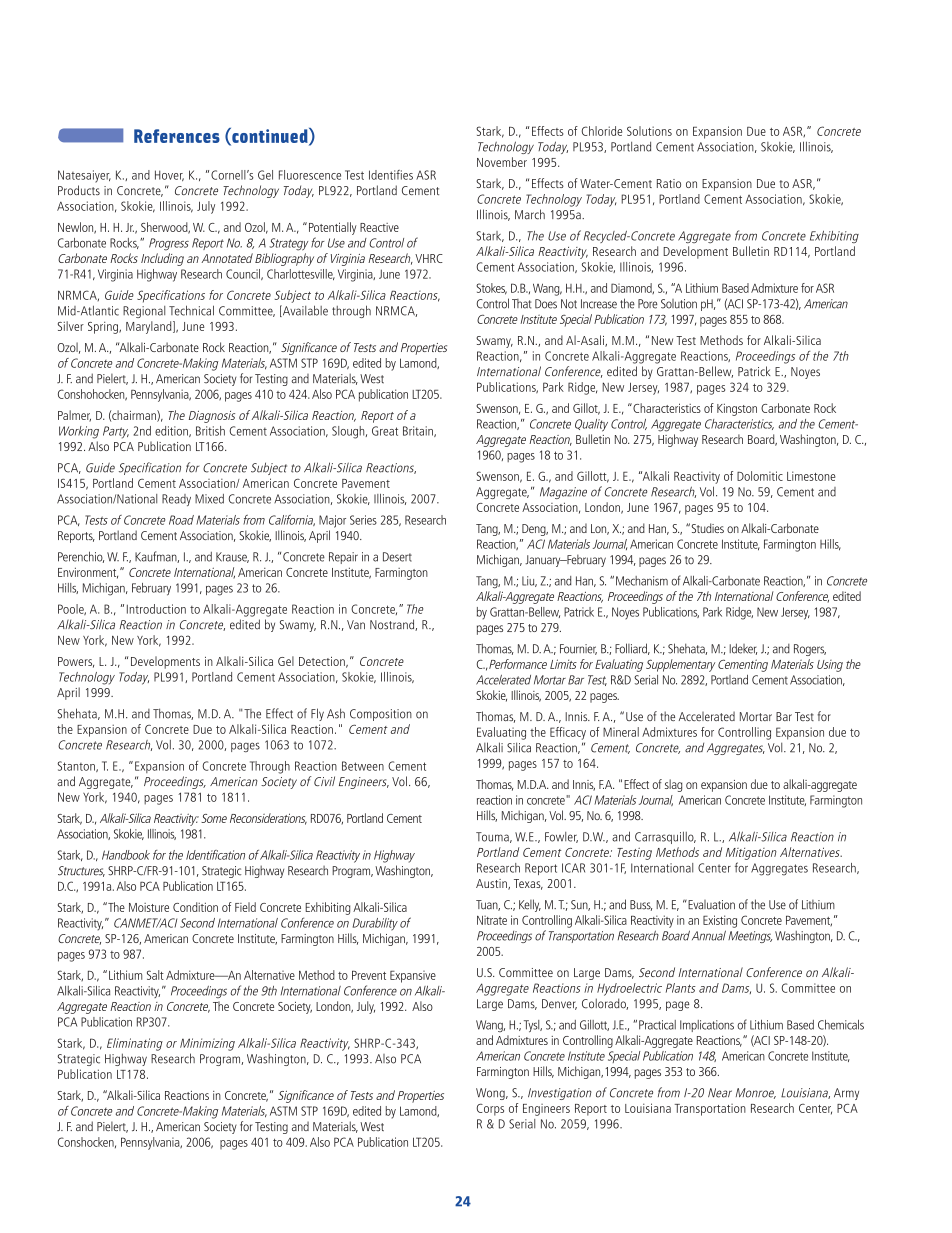  I want to click on Composition, so click(381, 715).
